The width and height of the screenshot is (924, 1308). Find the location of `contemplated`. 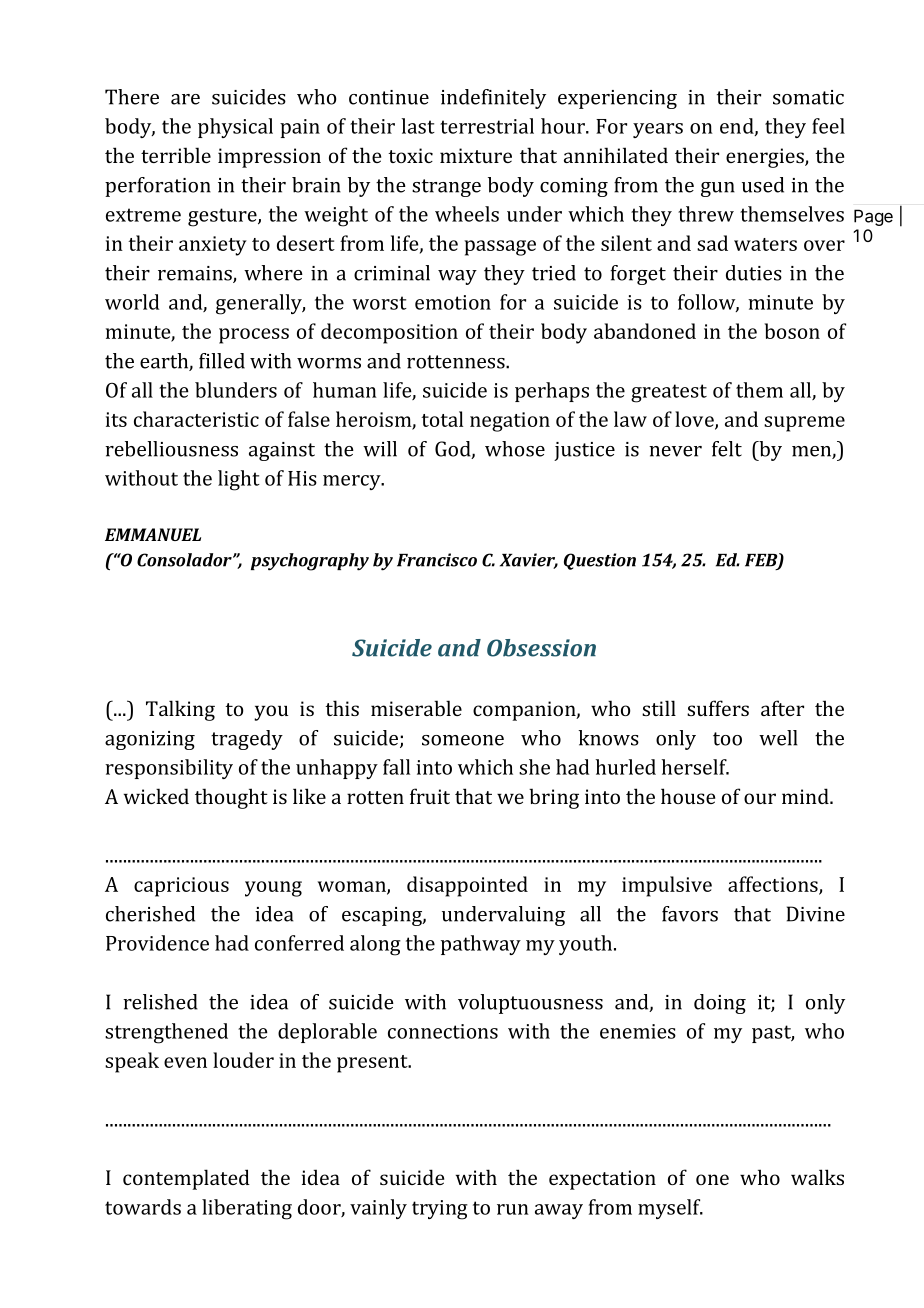

contemplated is located at coordinates (186, 1179).
